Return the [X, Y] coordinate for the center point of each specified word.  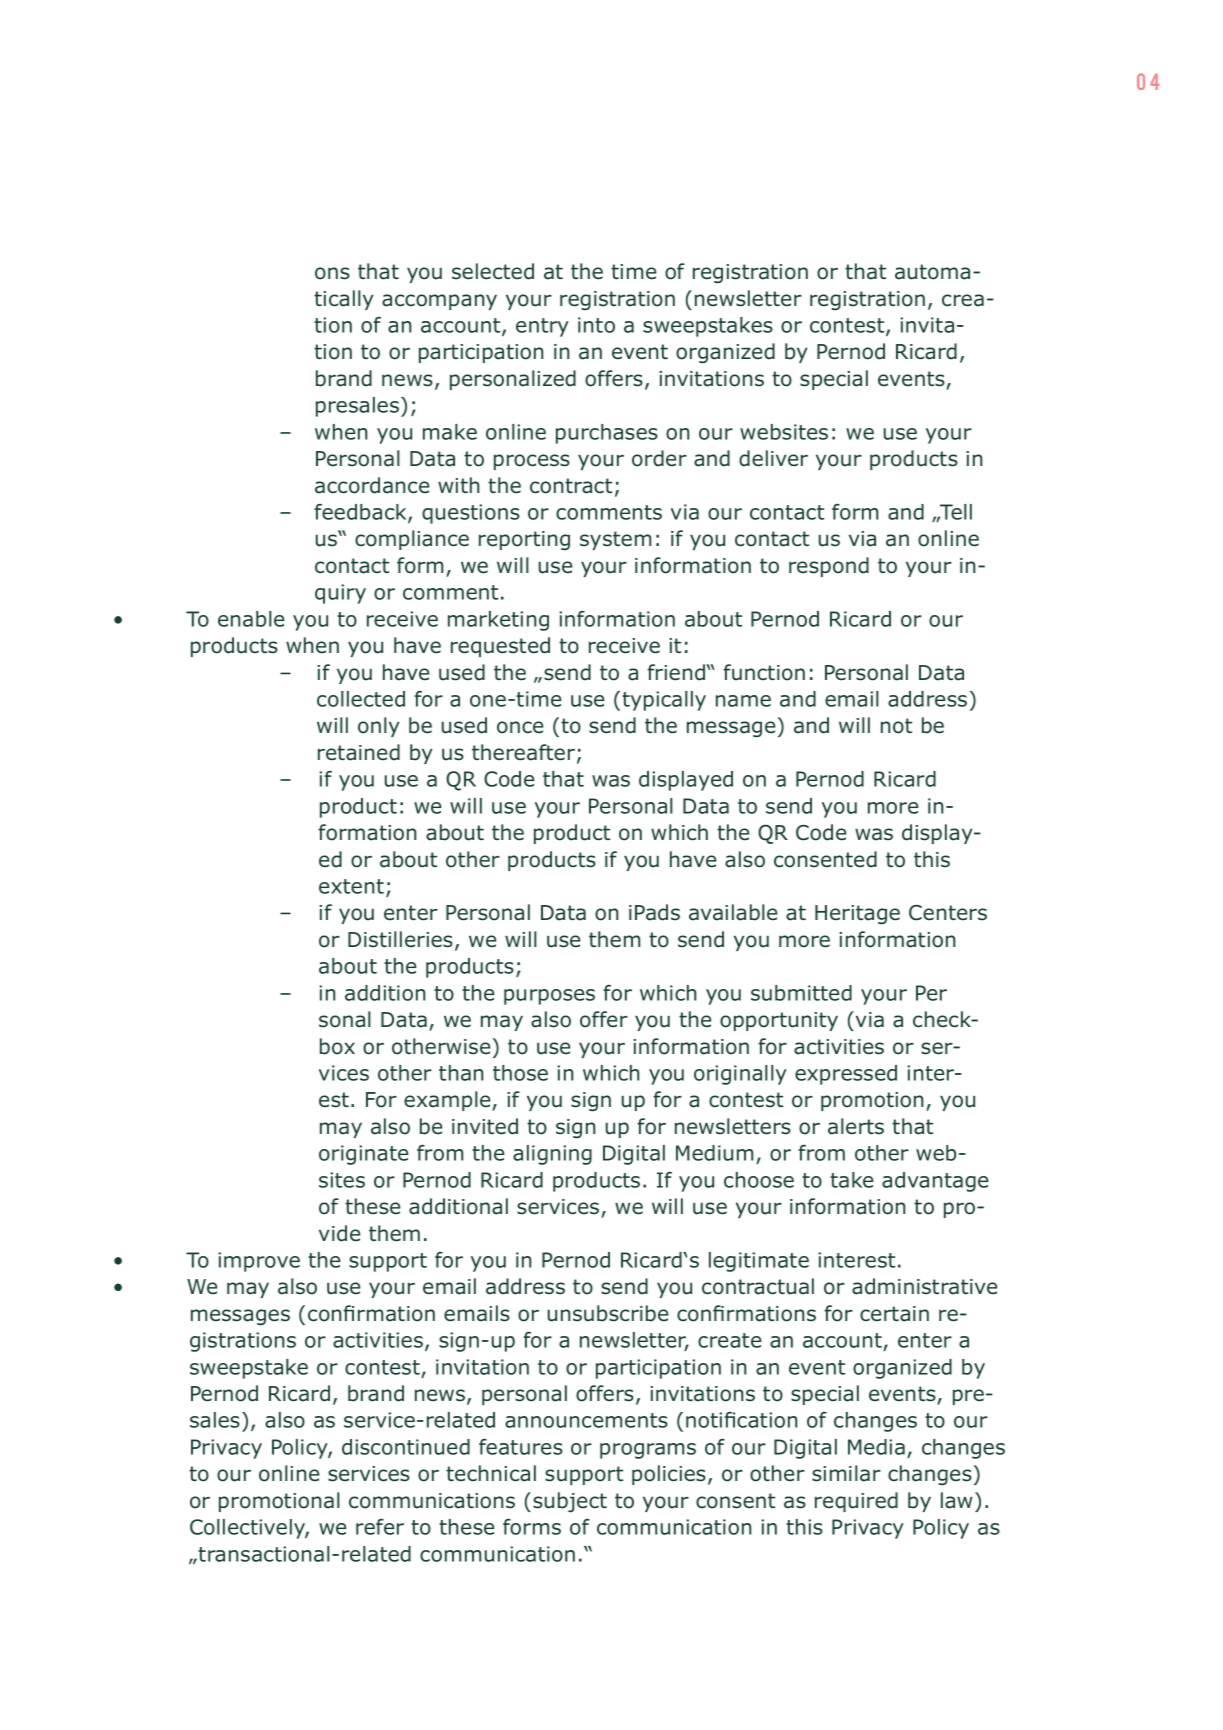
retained [359, 752]
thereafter [523, 752]
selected [493, 271]
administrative [924, 1286]
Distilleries [400, 939]
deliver [773, 458]
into [596, 325]
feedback [361, 513]
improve [259, 1262]
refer [380, 1527]
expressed [846, 1075]
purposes [549, 997]
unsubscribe [608, 1313]
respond [829, 567]
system [615, 540]
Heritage [857, 914]
